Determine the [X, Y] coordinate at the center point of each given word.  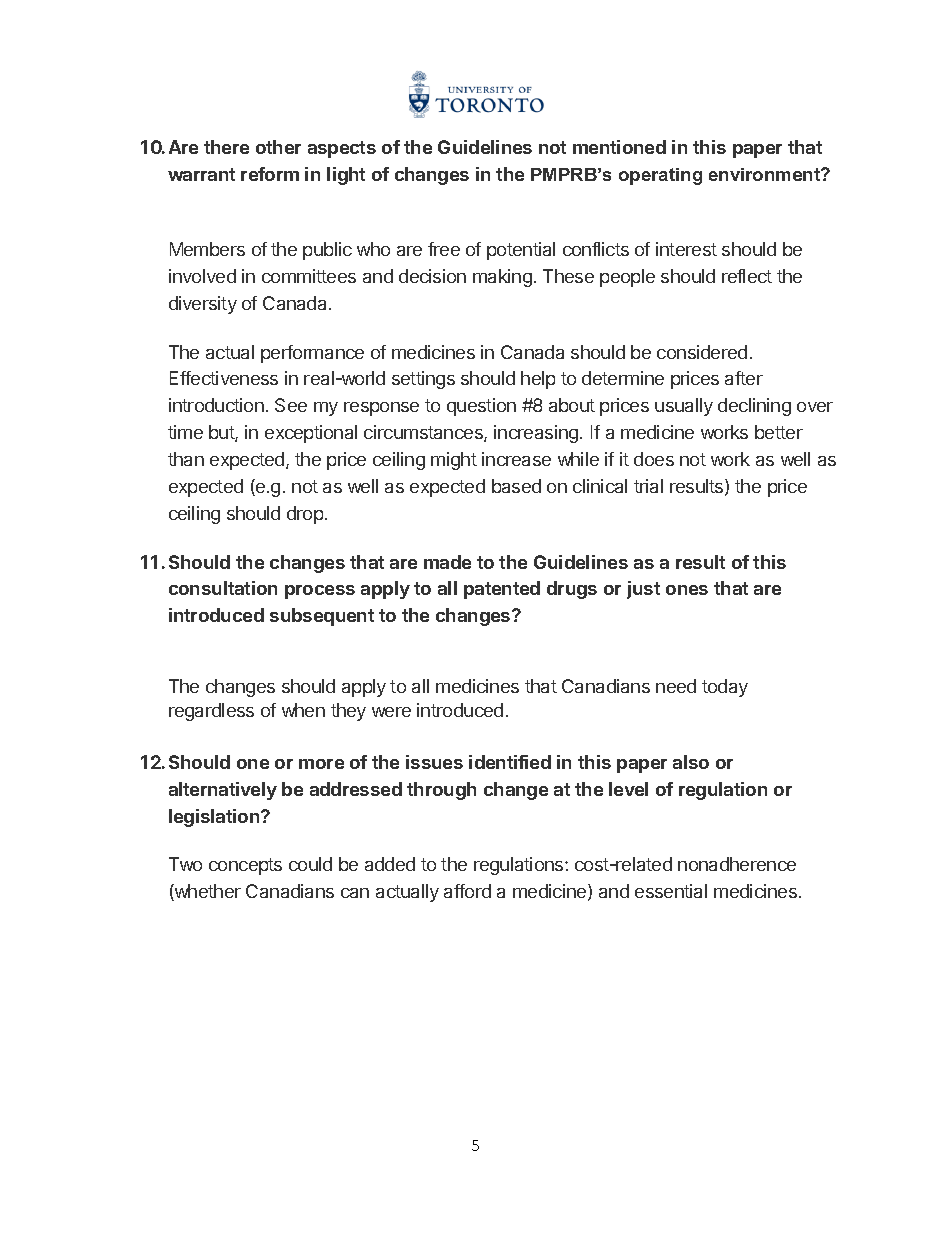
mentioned [619, 147]
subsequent [322, 617]
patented [502, 590]
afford [467, 891]
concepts [245, 866]
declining [754, 407]
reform [270, 174]
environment [765, 174]
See [291, 405]
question [481, 407]
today [725, 688]
